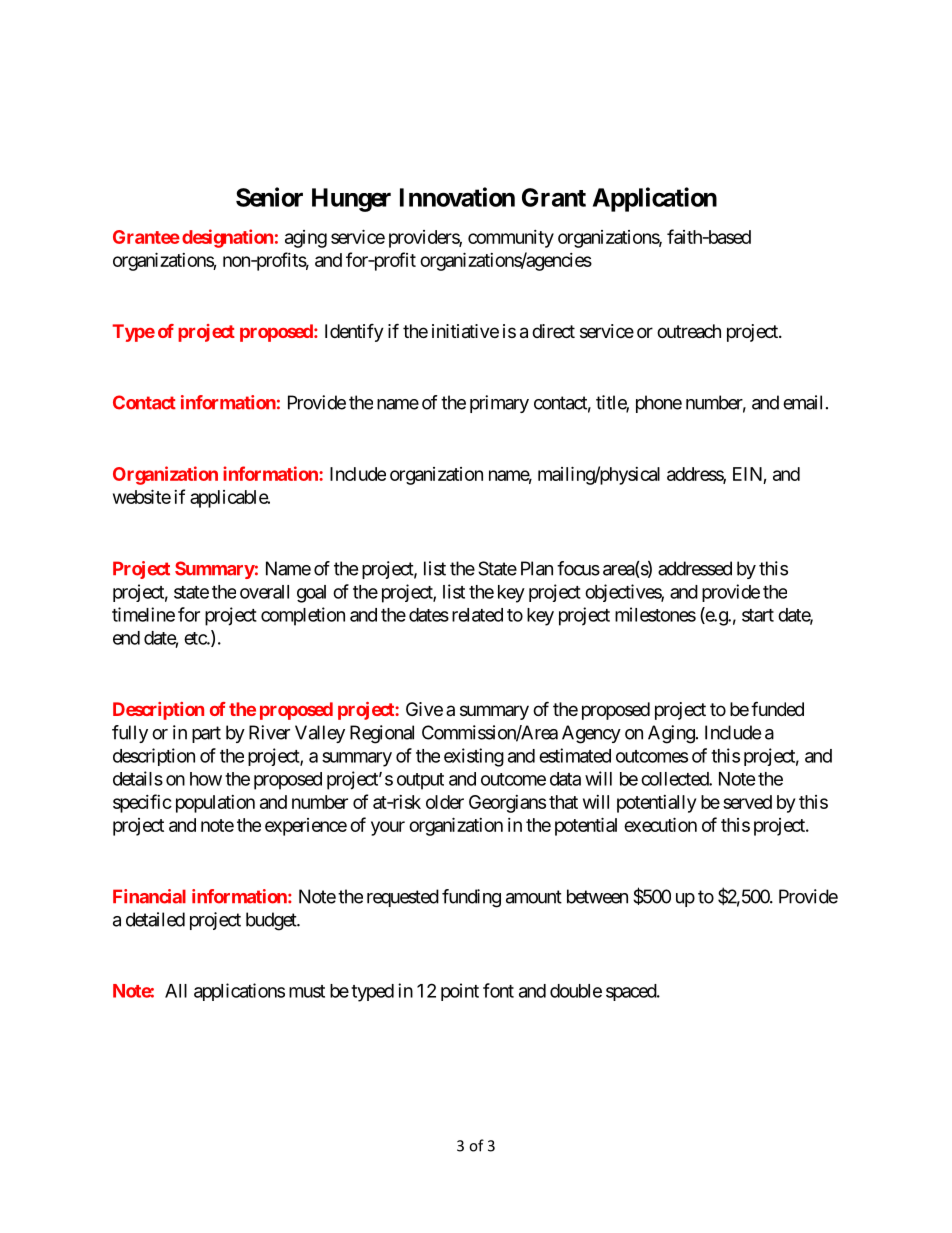 The image size is (952, 1233). I want to click on Innovation, so click(457, 197).
